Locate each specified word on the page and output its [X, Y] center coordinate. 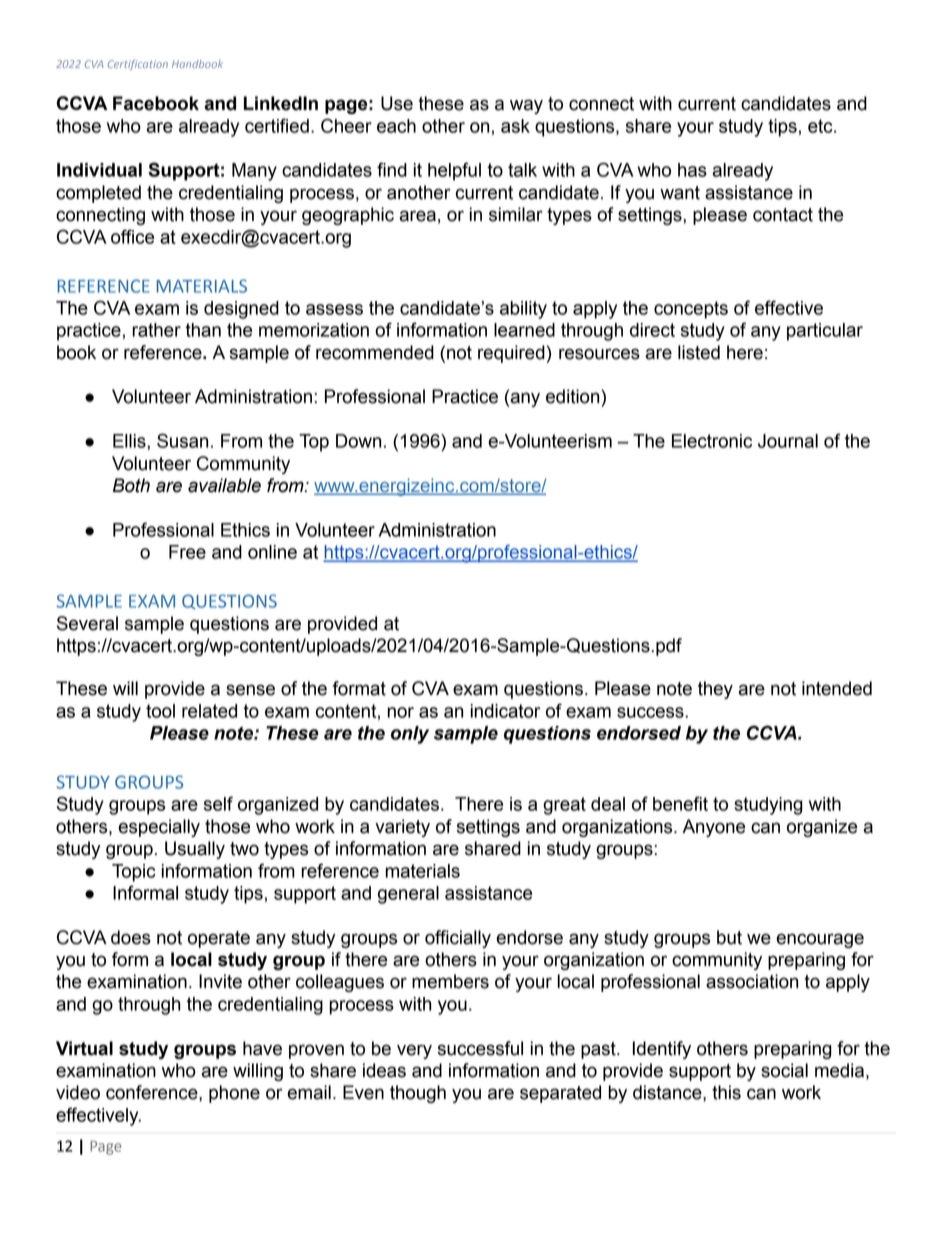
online [272, 552]
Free [187, 552]
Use [397, 103]
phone [234, 1094]
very [414, 1051]
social [784, 1070]
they [715, 690]
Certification [138, 64]
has [692, 170]
